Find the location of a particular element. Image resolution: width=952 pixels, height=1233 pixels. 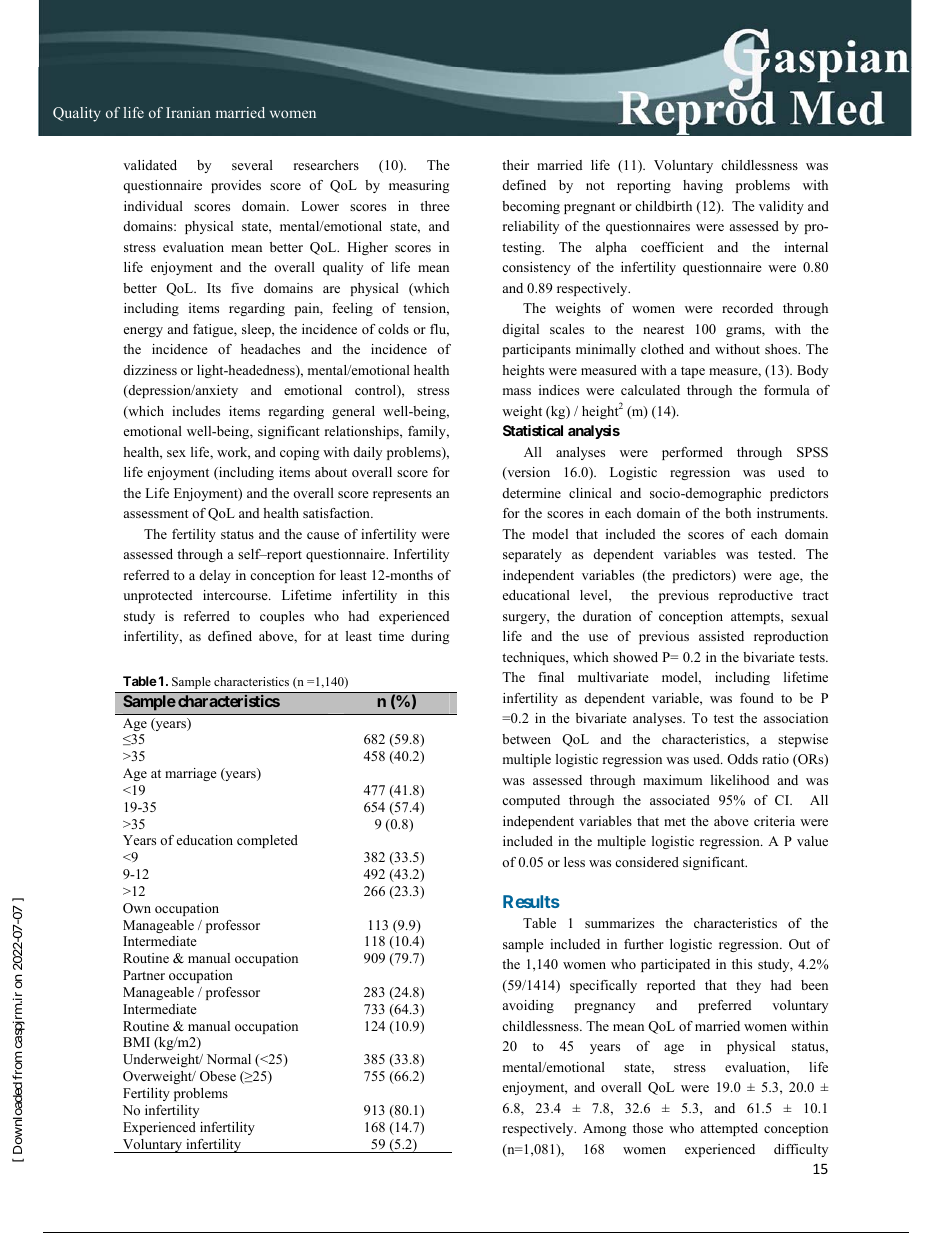

attempted is located at coordinates (729, 1129).
